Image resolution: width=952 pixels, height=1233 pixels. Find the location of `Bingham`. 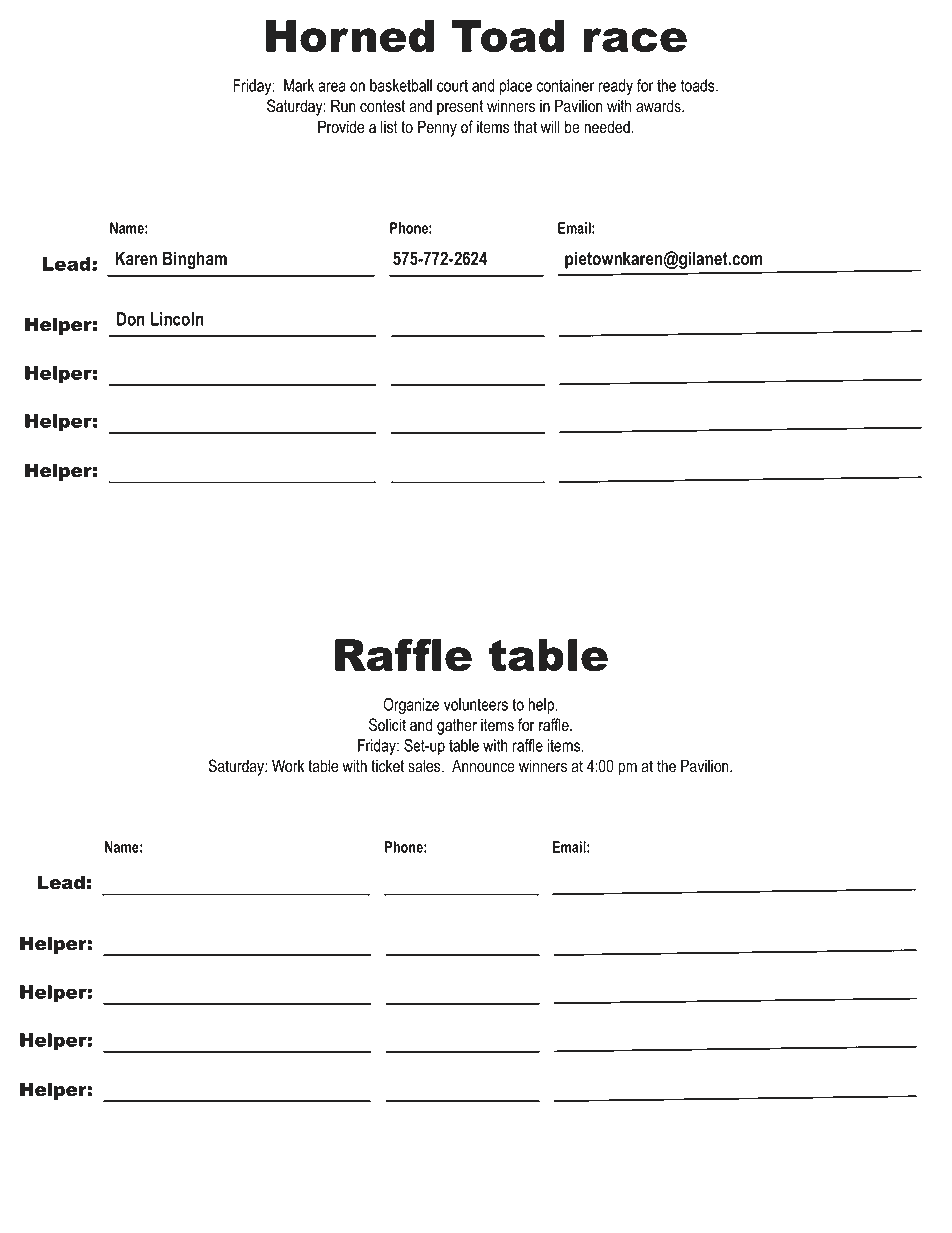

Bingham is located at coordinates (195, 260).
